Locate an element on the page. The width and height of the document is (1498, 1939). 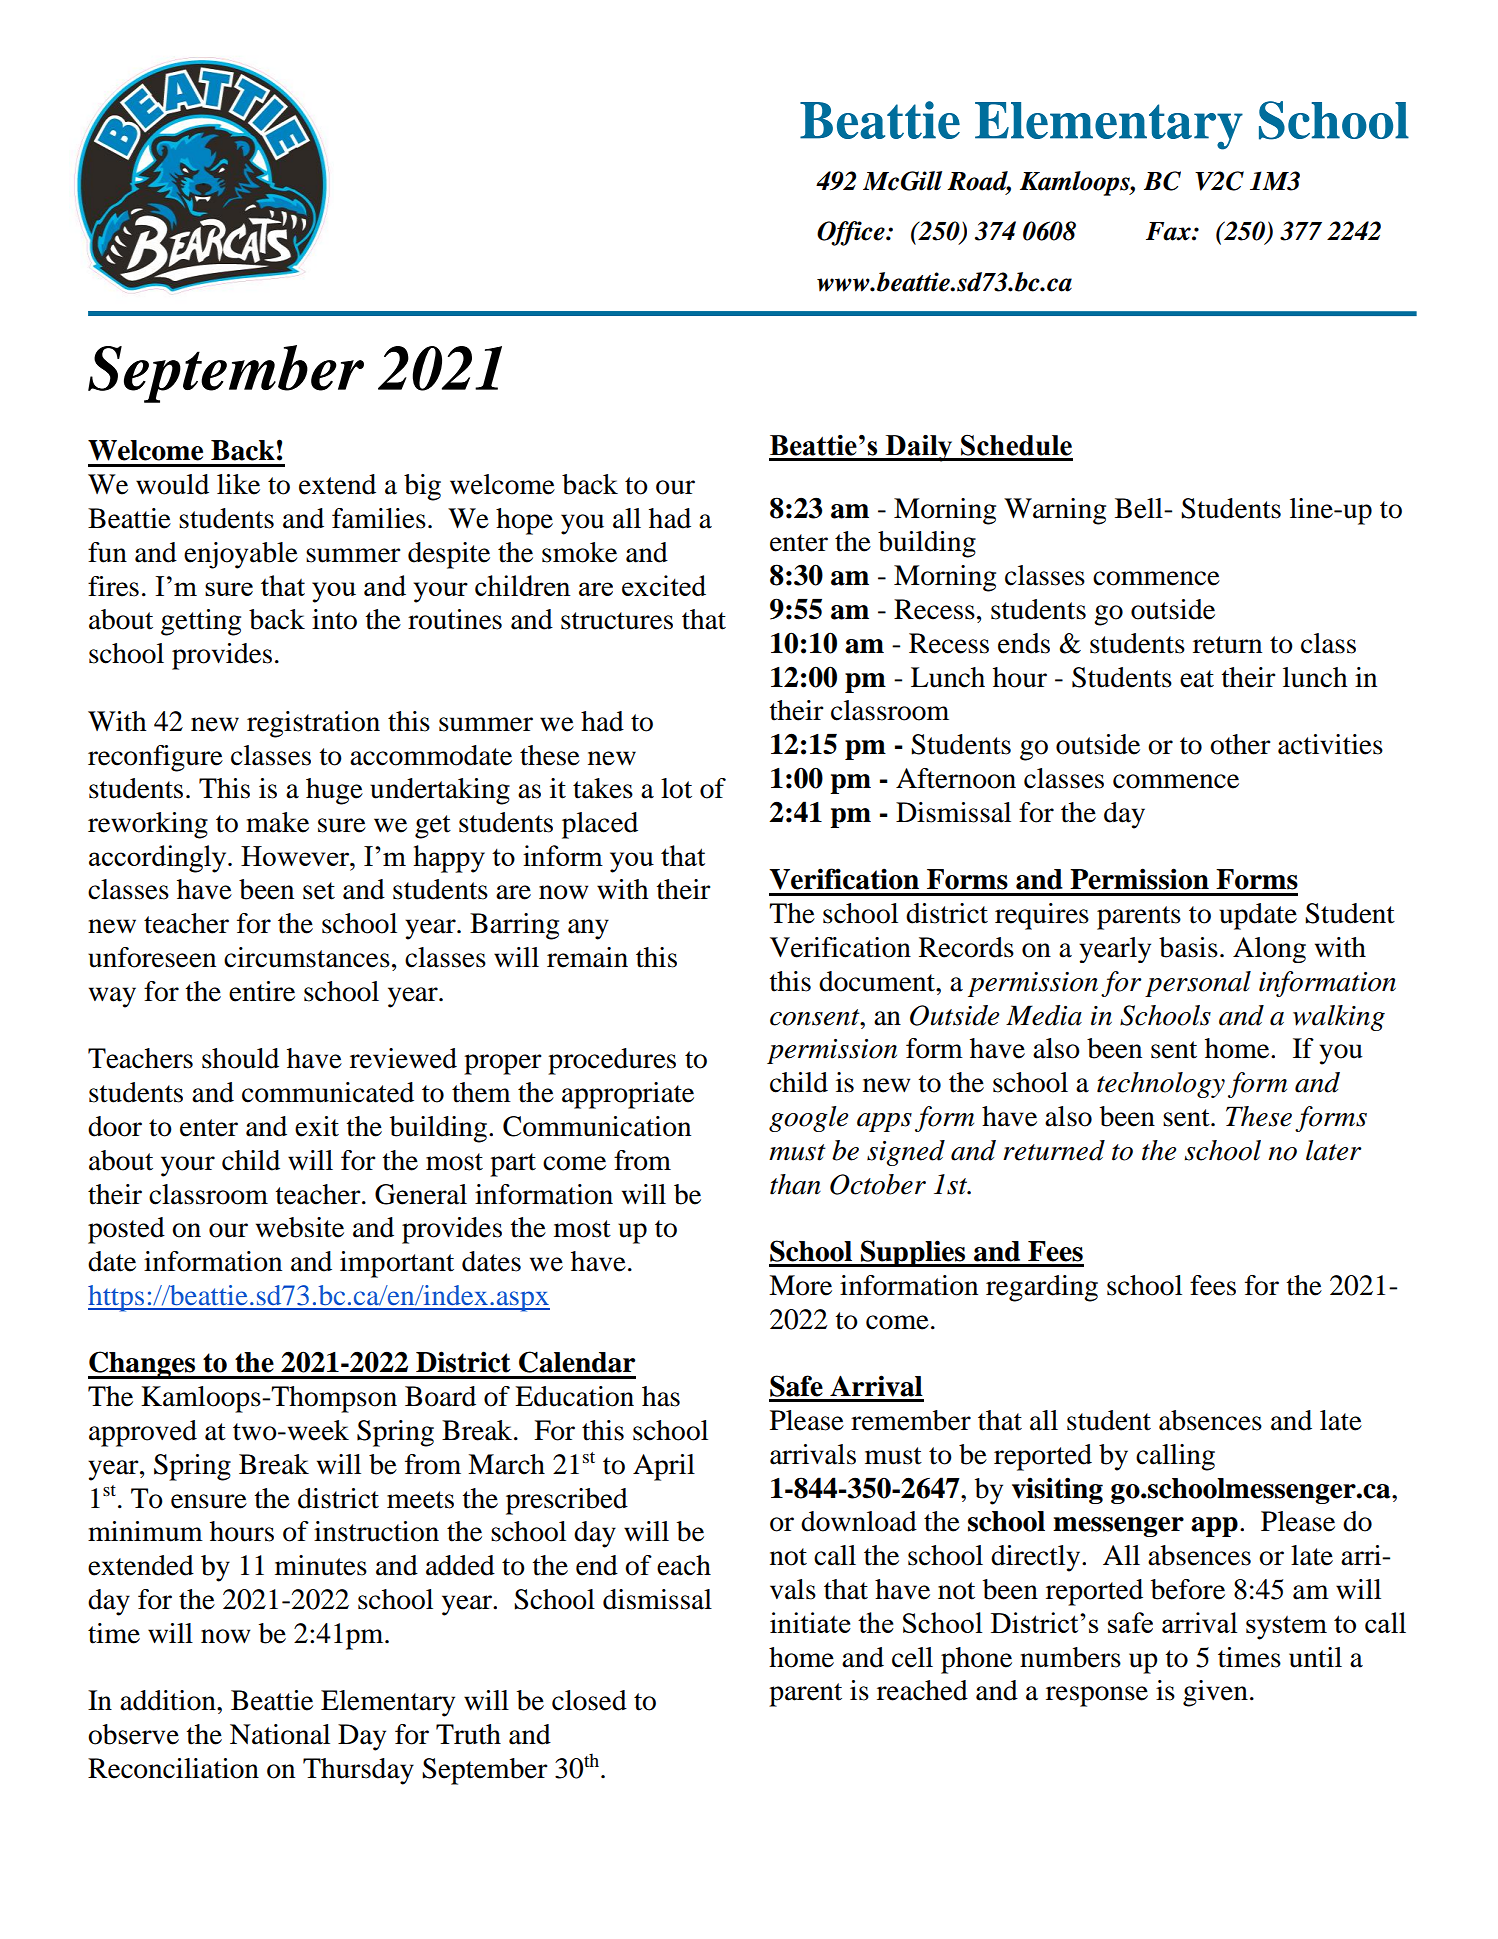
Office is located at coordinates (852, 233).
